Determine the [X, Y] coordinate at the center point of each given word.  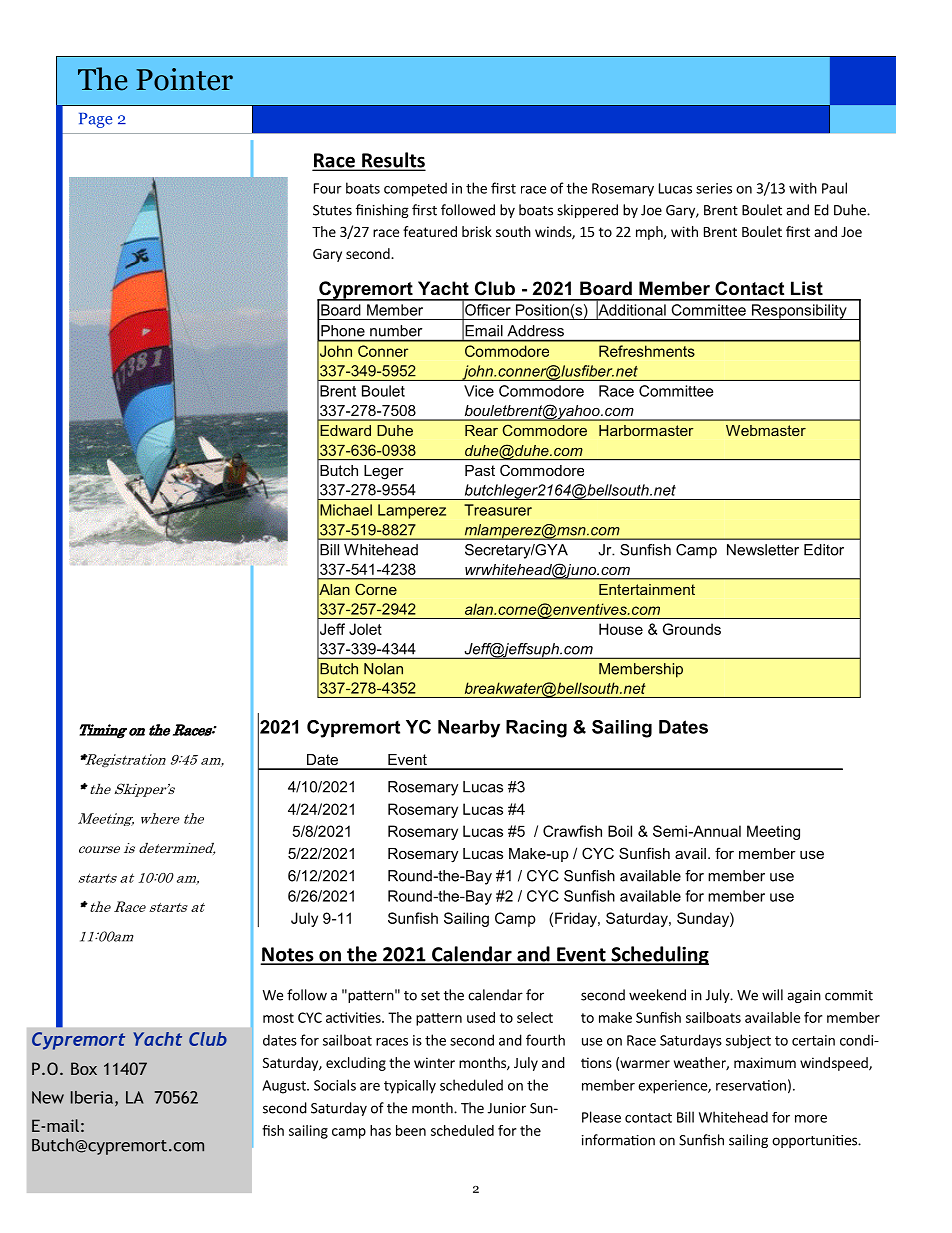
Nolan [383, 669]
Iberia [92, 1097]
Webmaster [766, 430]
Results [392, 161]
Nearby [469, 729]
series [714, 188]
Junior [507, 1108]
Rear [481, 430]
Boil [620, 831]
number [396, 331]
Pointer [184, 79]
